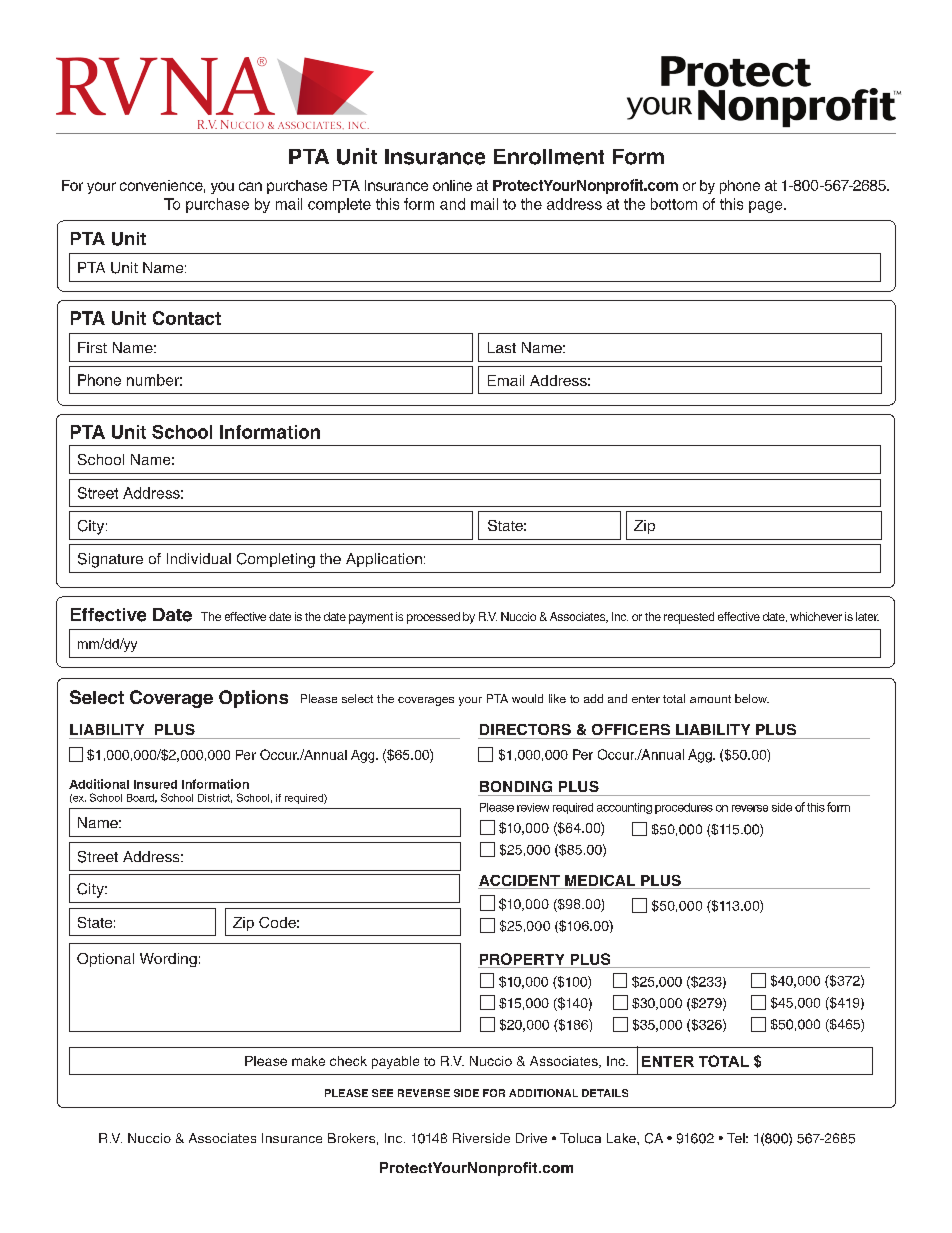 This screenshot has width=952, height=1233. Describe the element at coordinates (199, 558) in the screenshot. I see `Individual` at that location.
